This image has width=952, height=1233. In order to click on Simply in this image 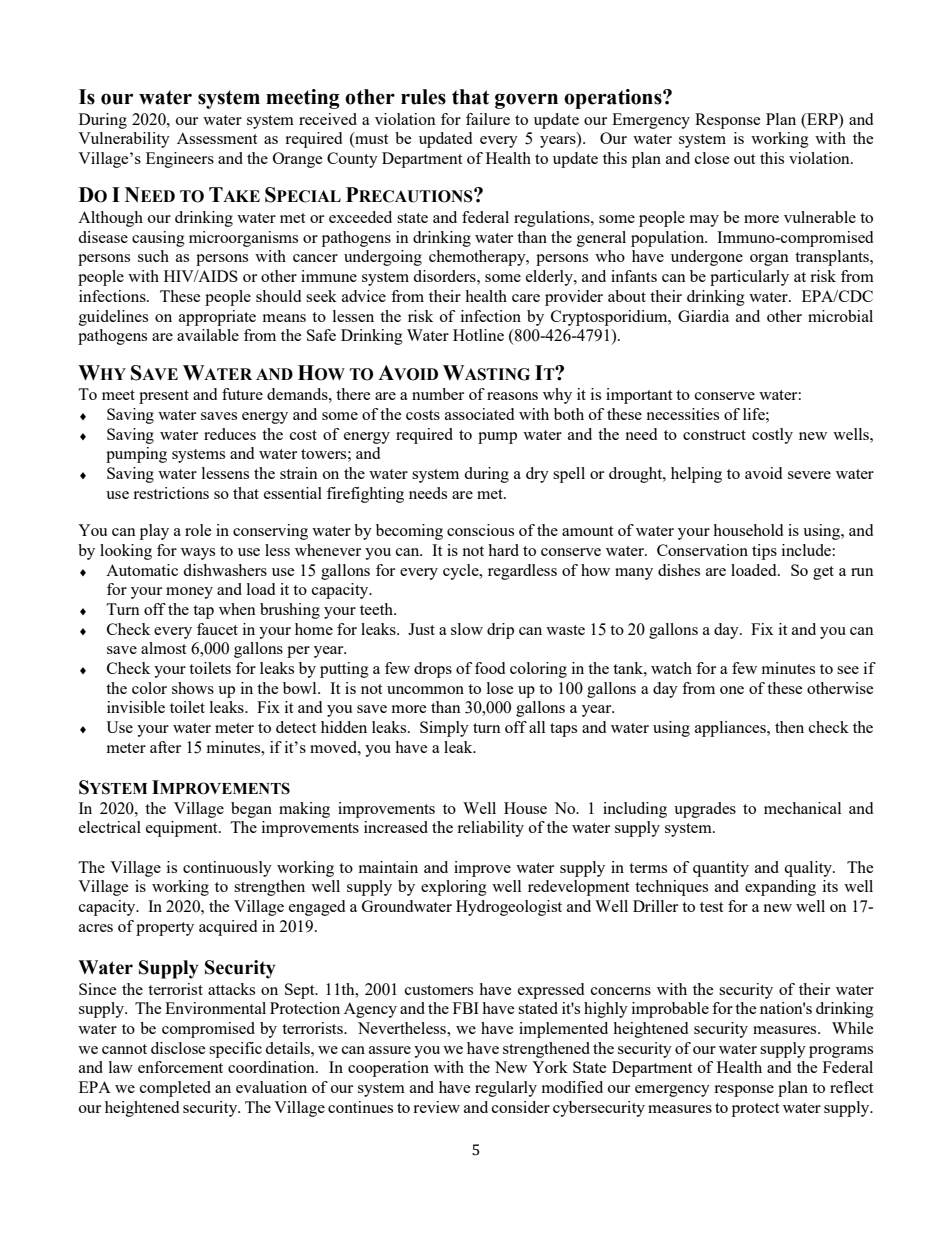, I will do `click(444, 729)`.
